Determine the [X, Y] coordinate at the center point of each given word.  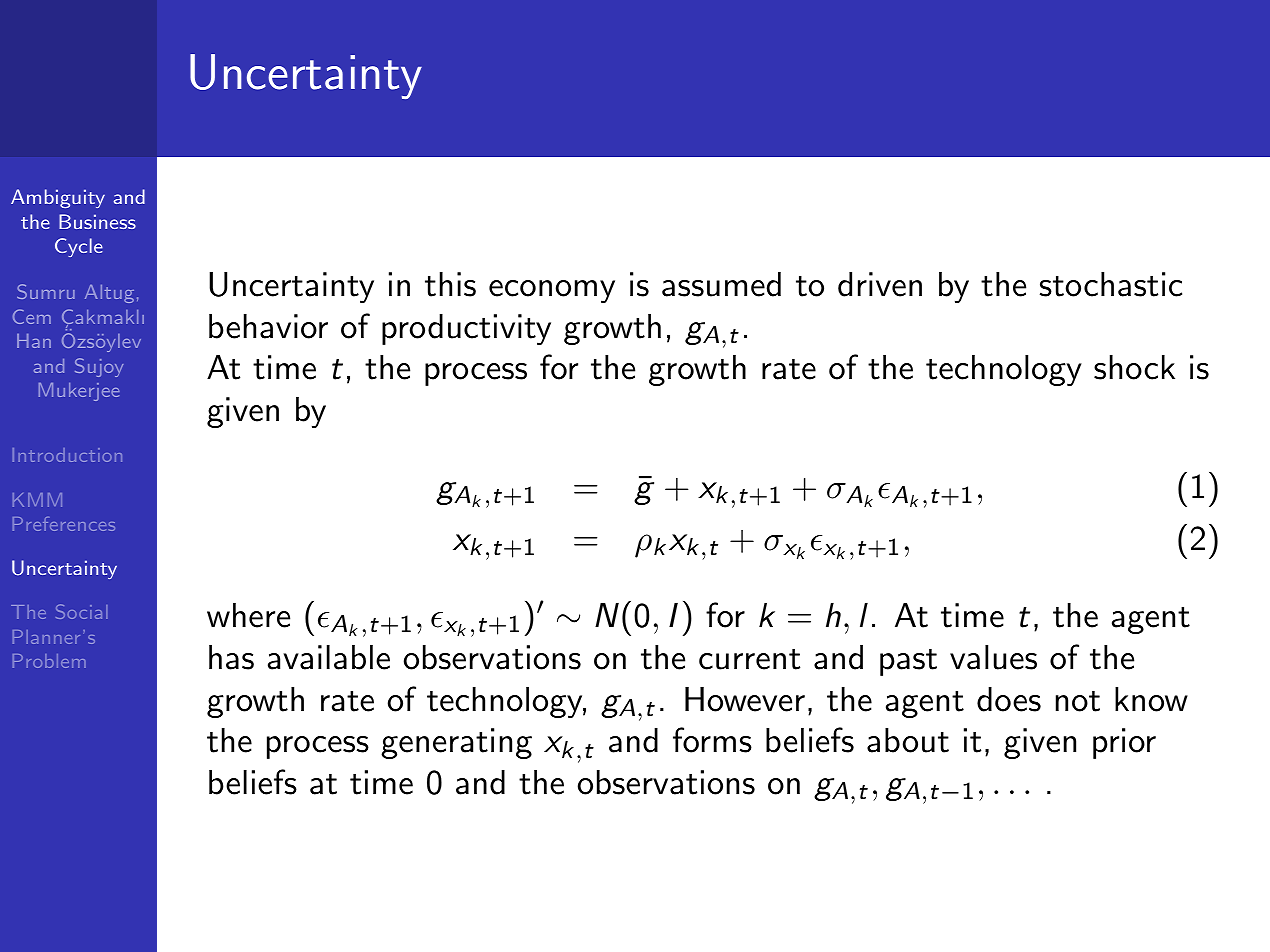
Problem [49, 661]
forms [712, 740]
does [1009, 699]
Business [97, 221]
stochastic [1111, 284]
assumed [721, 284]
